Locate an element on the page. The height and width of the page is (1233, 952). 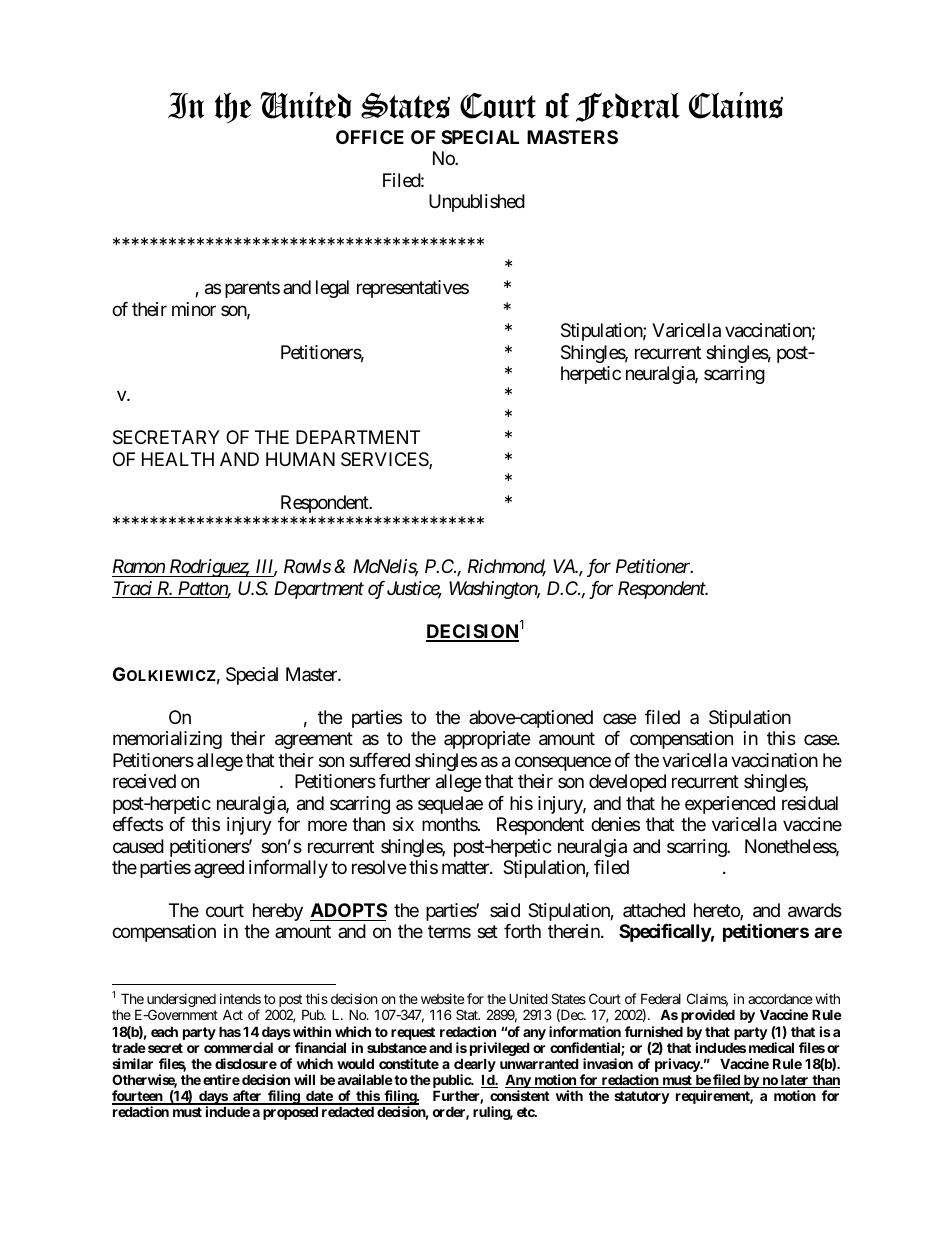
HUMAN is located at coordinates (300, 459).
